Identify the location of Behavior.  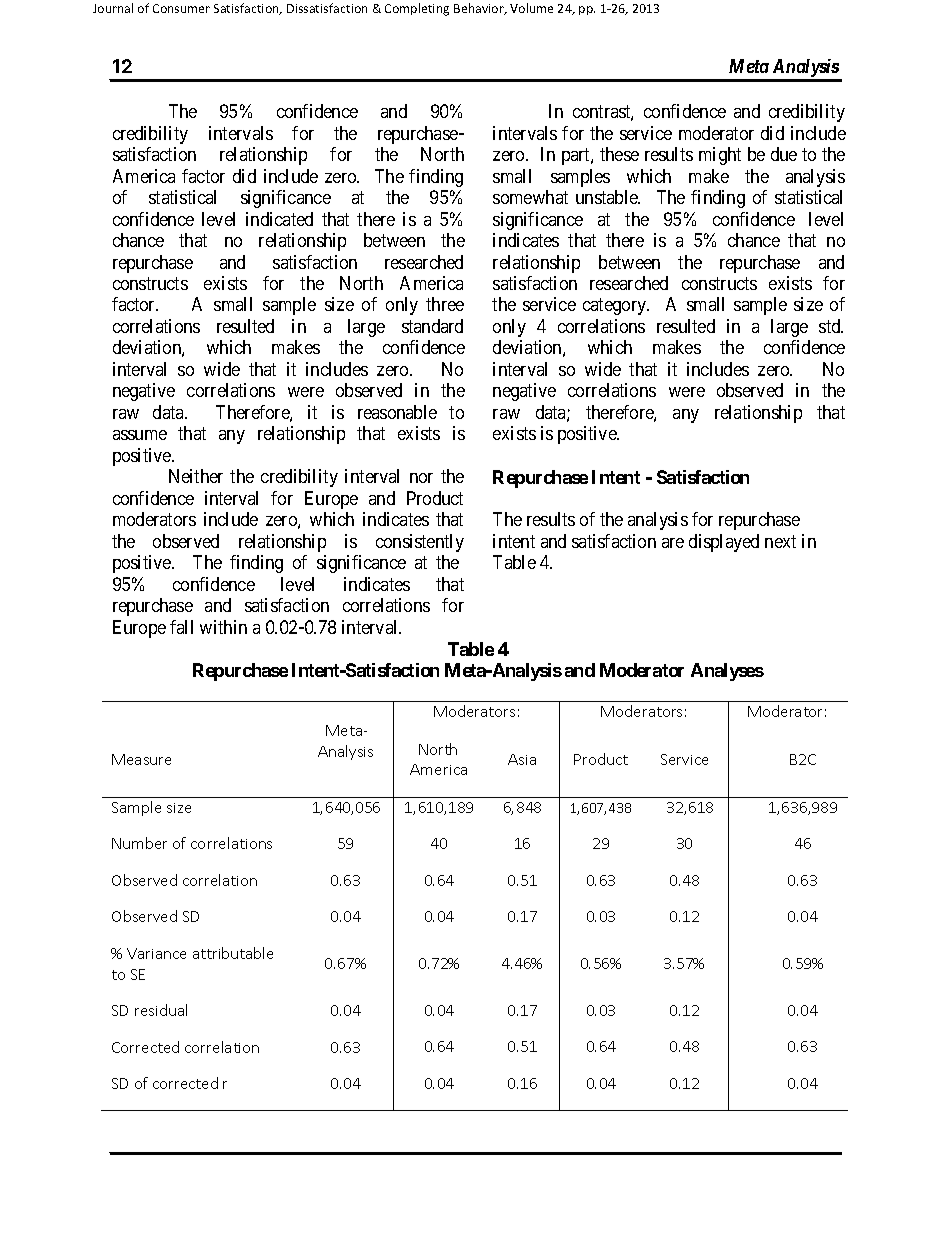
(480, 9).
